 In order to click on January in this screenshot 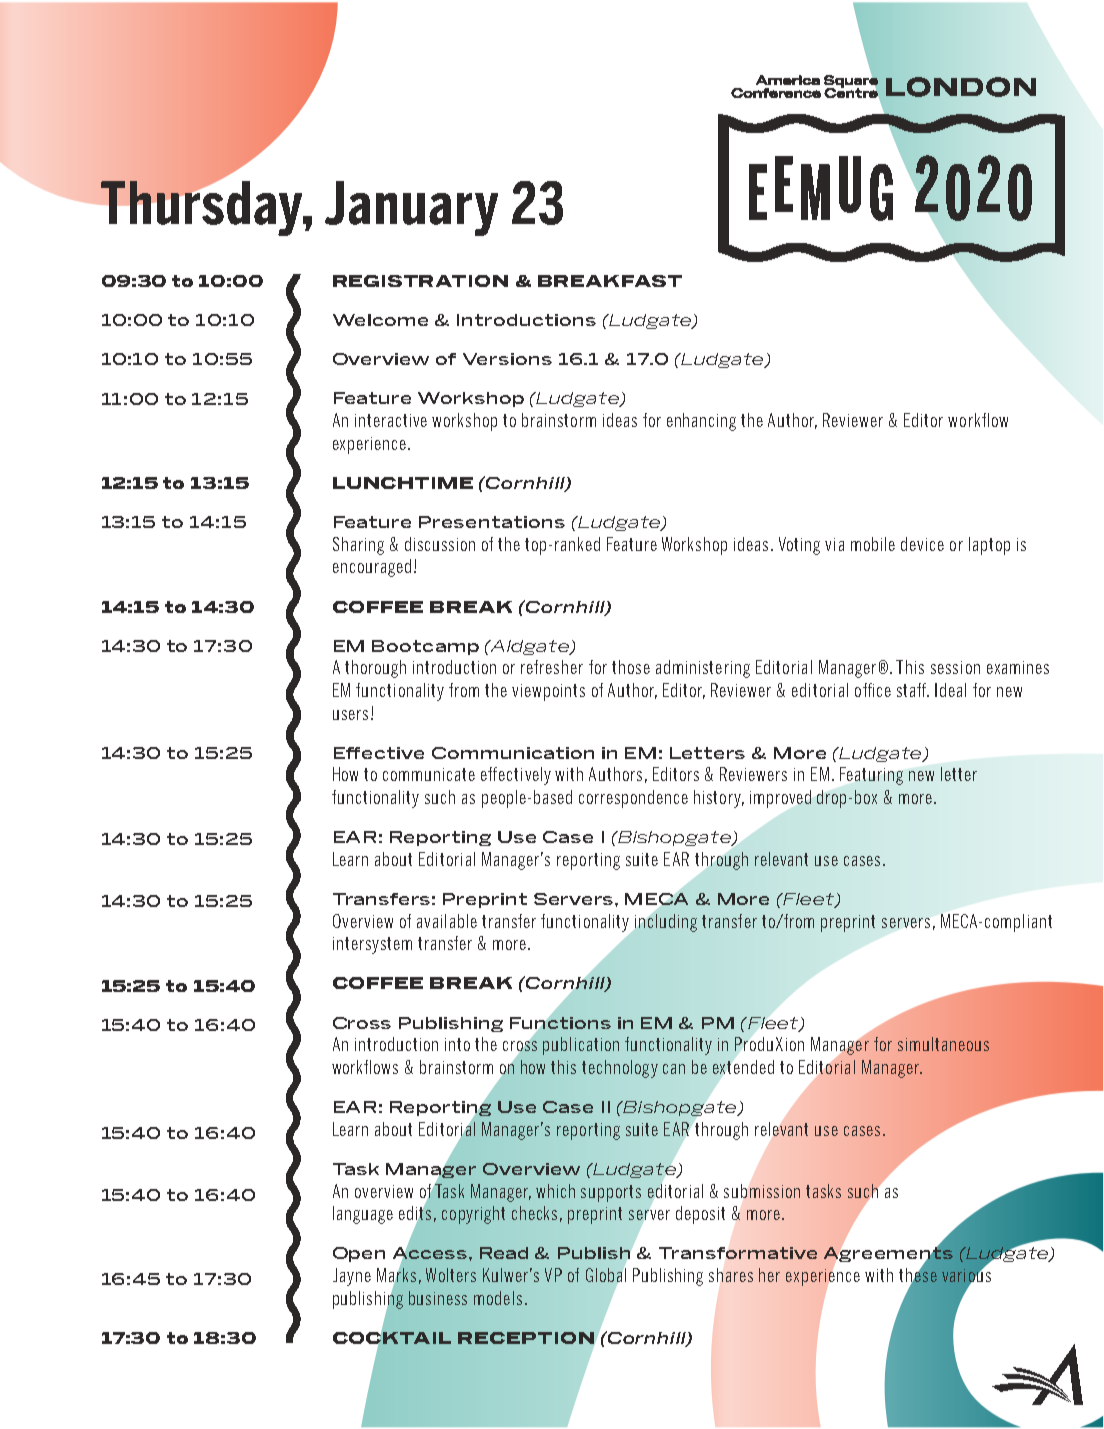, I will do `click(411, 208)`.
